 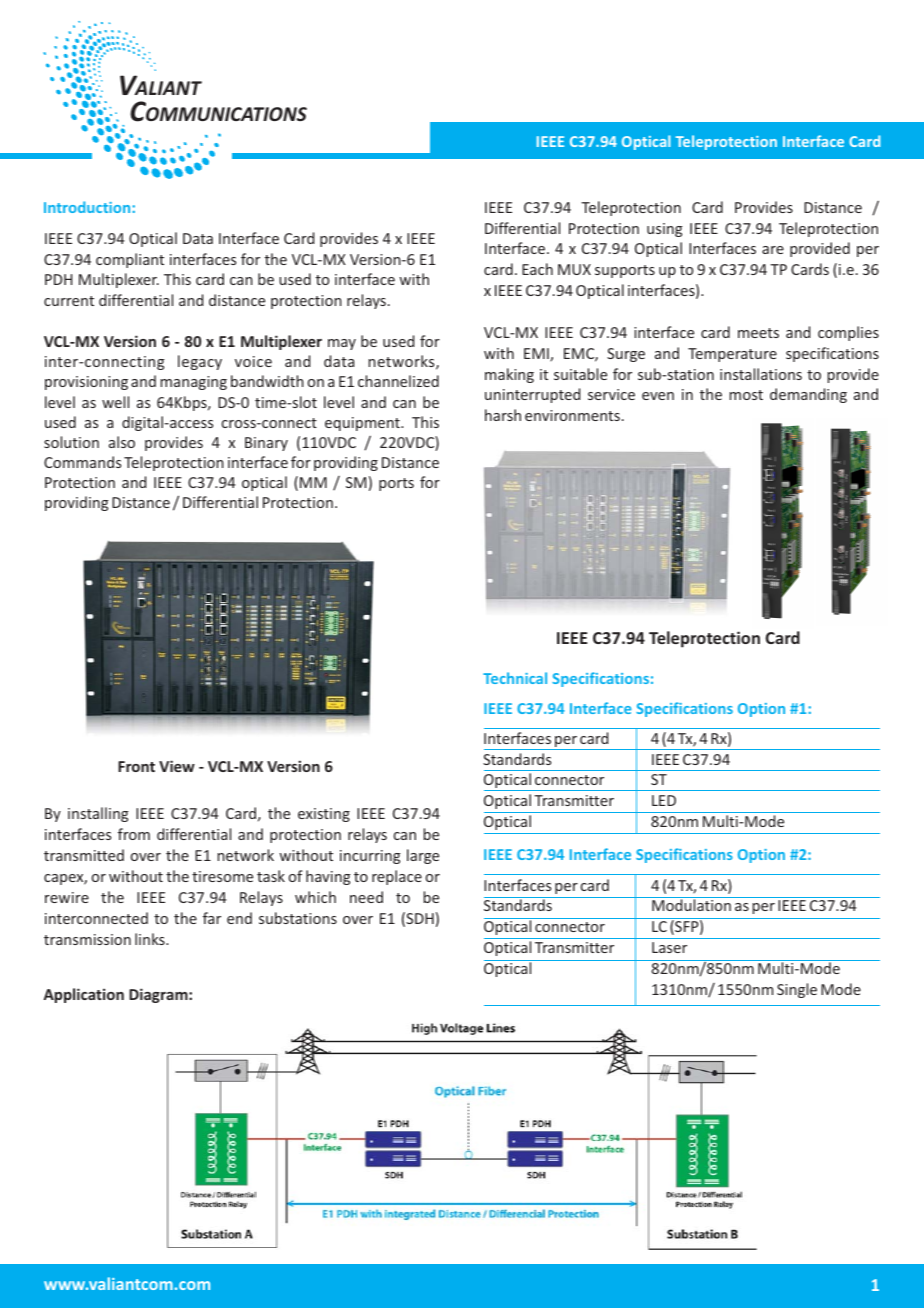 I want to click on are, so click(x=773, y=250).
